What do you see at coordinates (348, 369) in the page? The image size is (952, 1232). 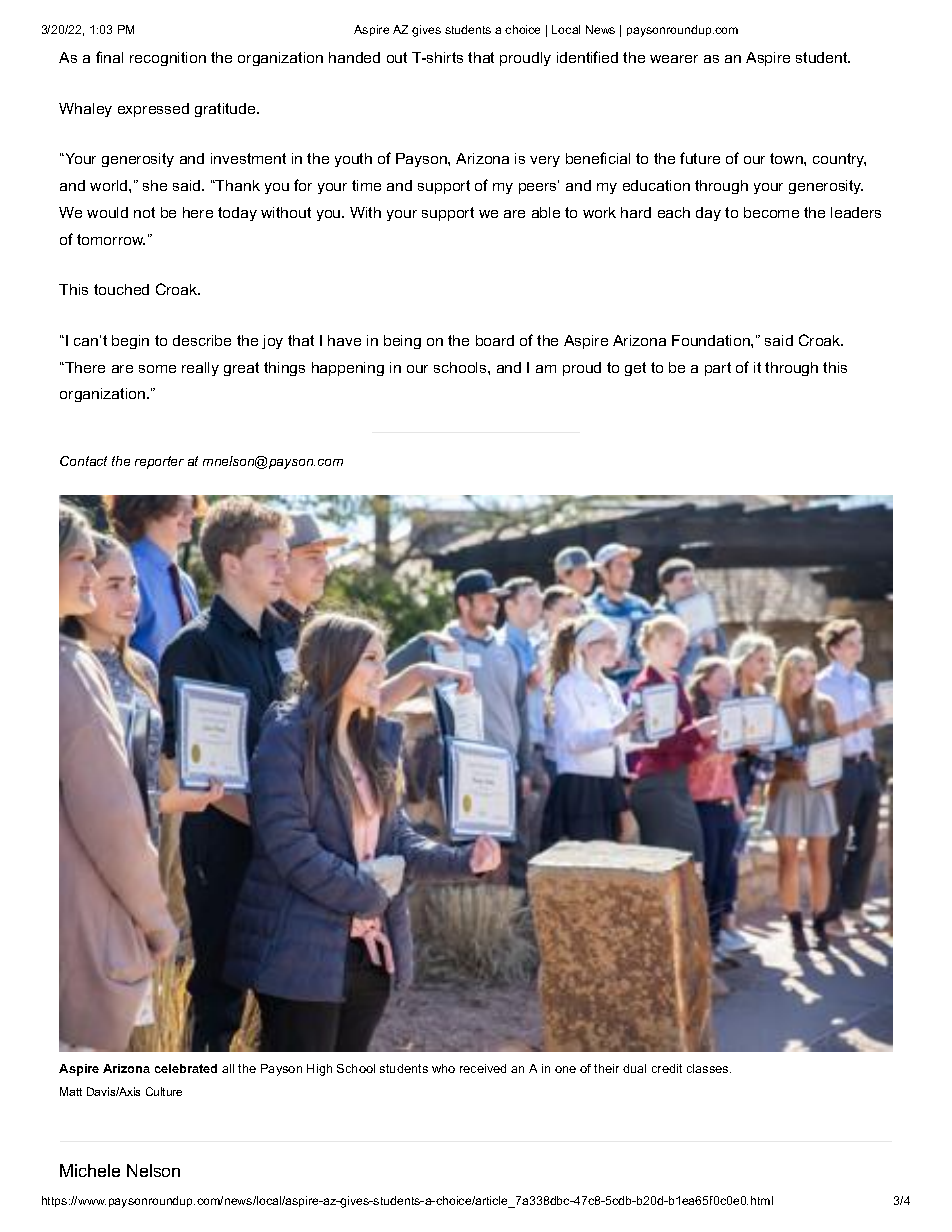 I see `happening` at bounding box center [348, 369].
